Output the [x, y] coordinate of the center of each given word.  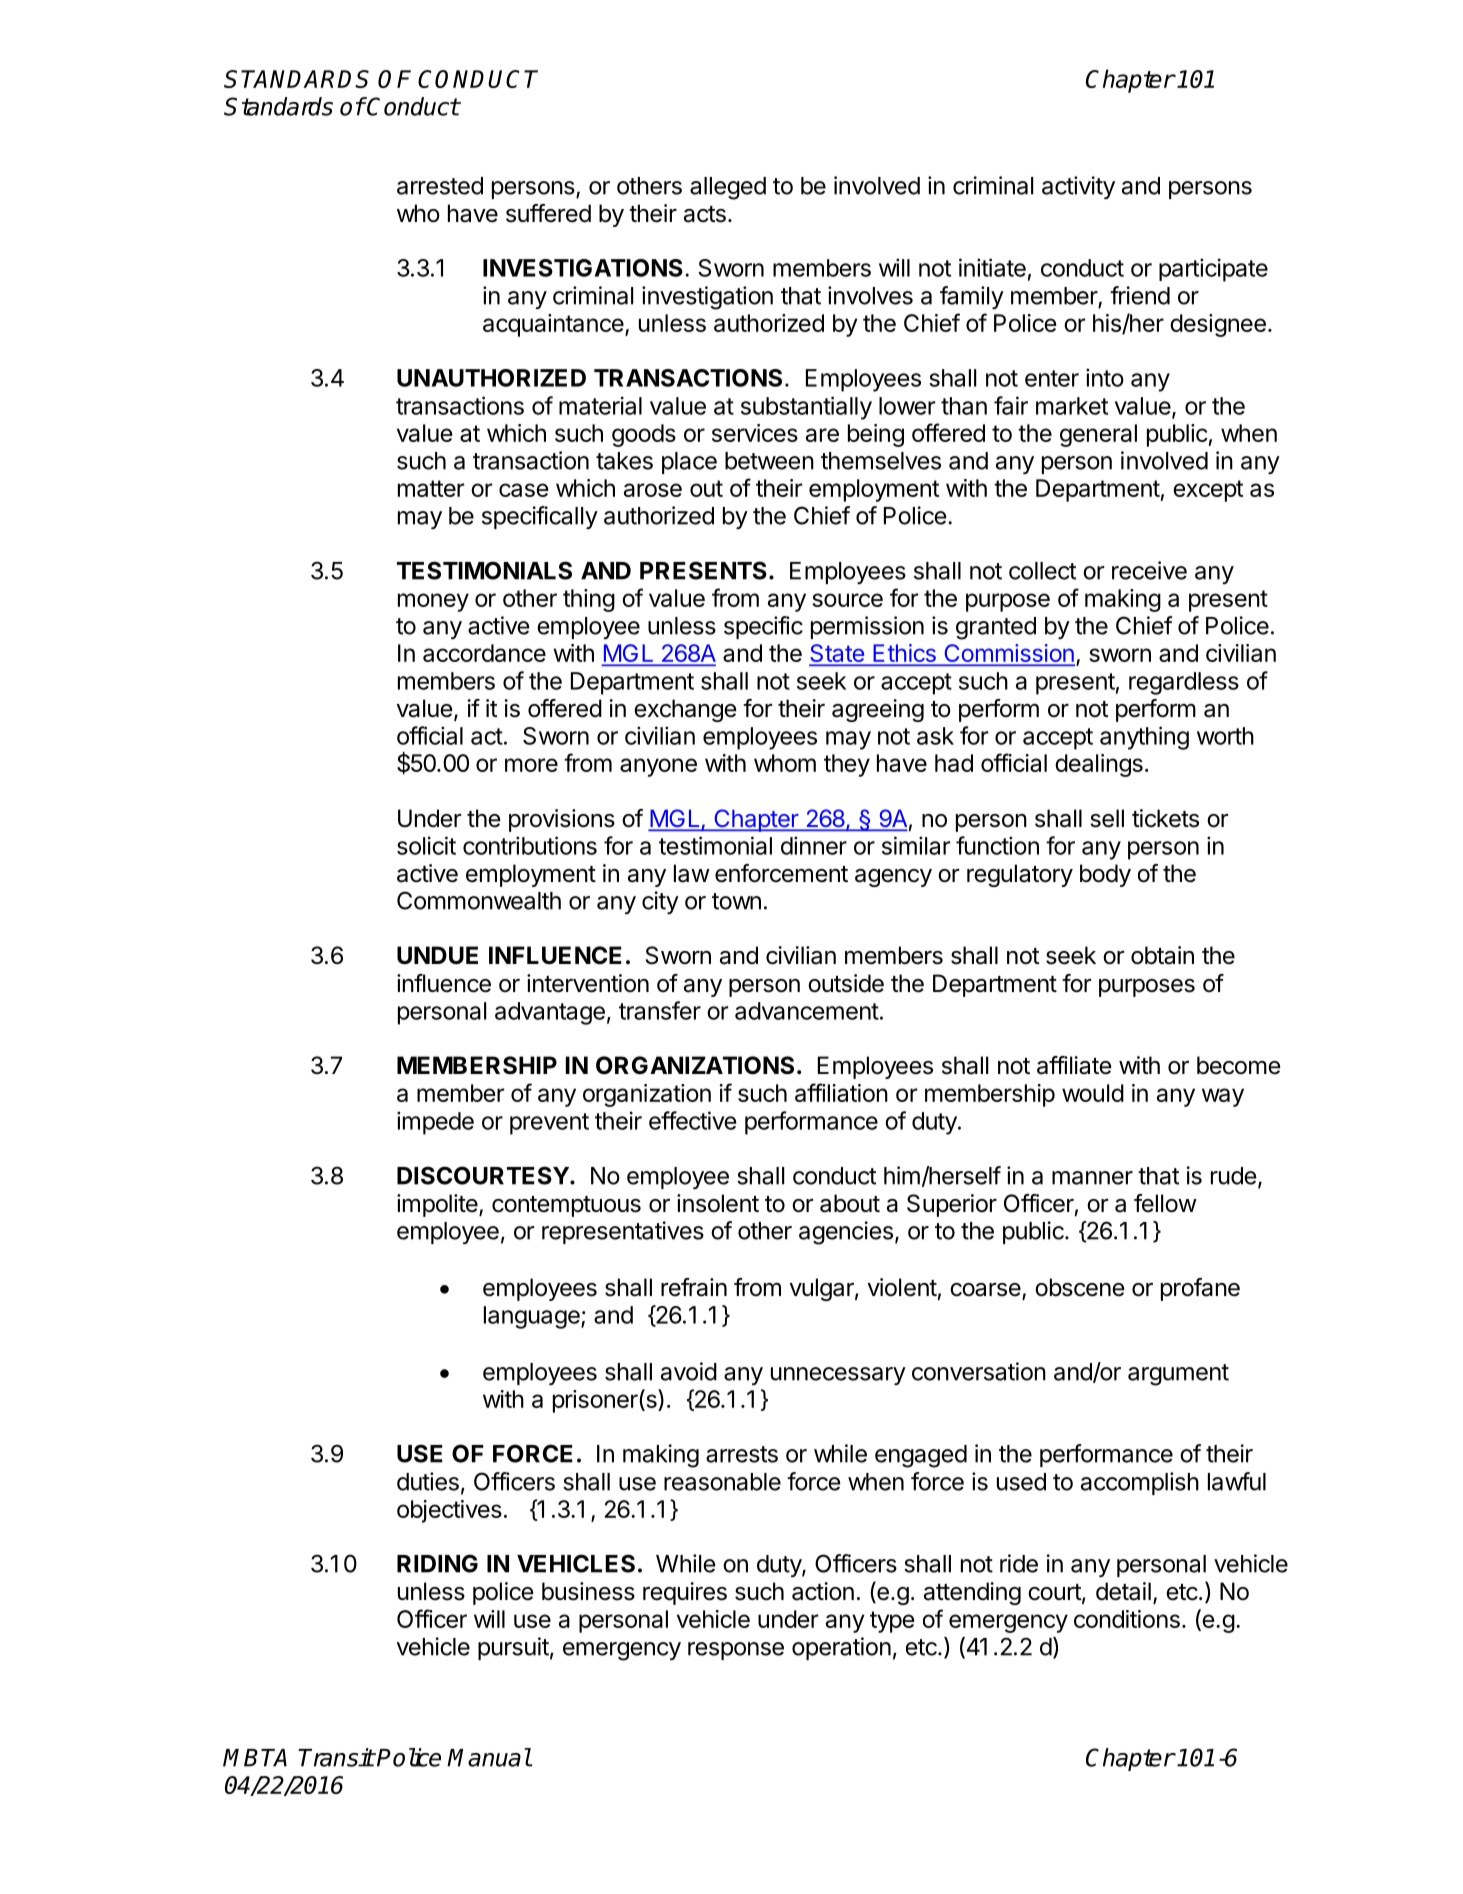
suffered [548, 213]
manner [1092, 1178]
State [837, 654]
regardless [1184, 683]
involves [870, 295]
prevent [549, 1124]
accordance [484, 653]
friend [1140, 295]
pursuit [513, 1648]
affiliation [841, 1092]
